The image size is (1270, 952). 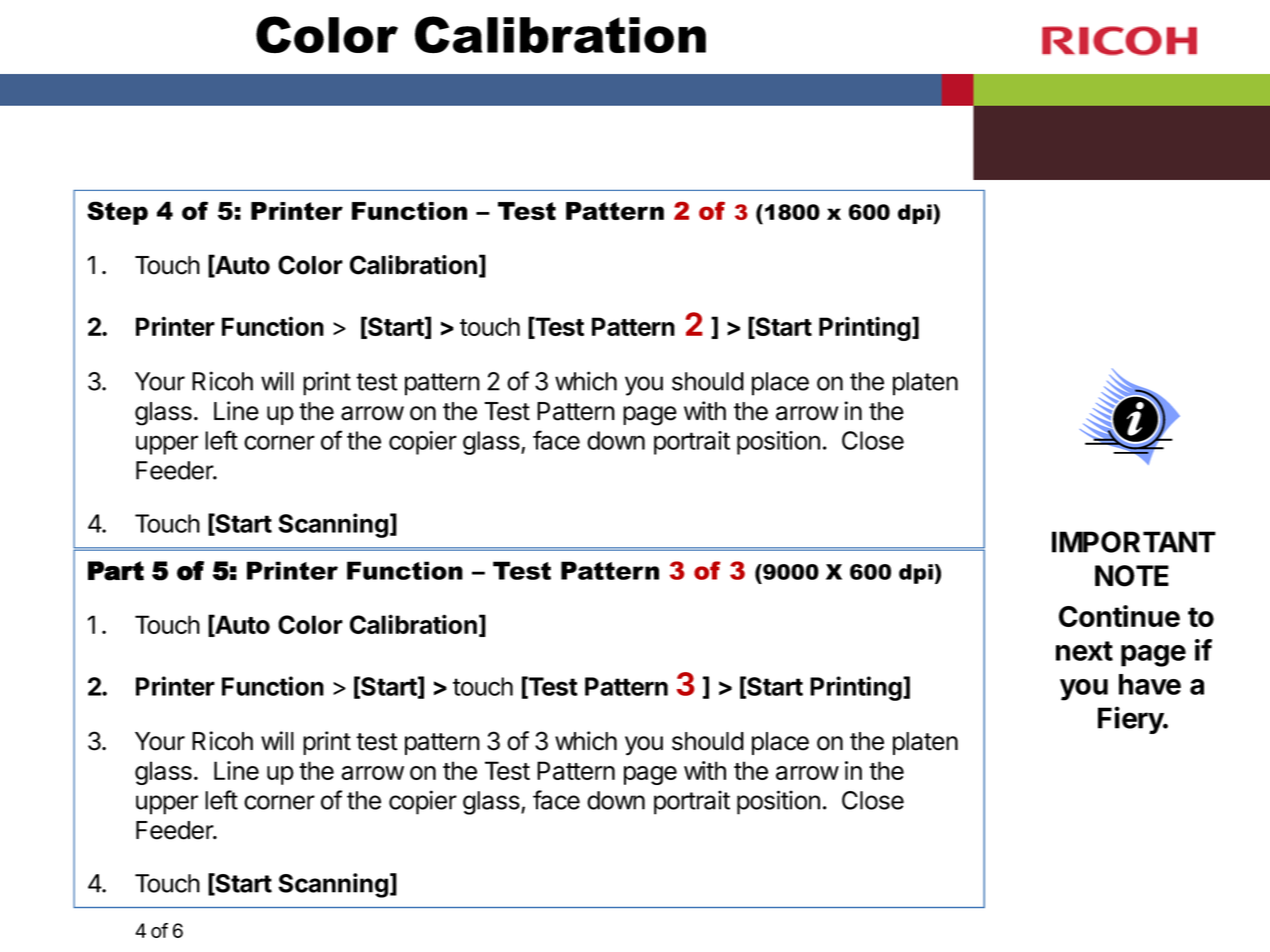 I want to click on IMPORTANT, so click(x=1134, y=542).
